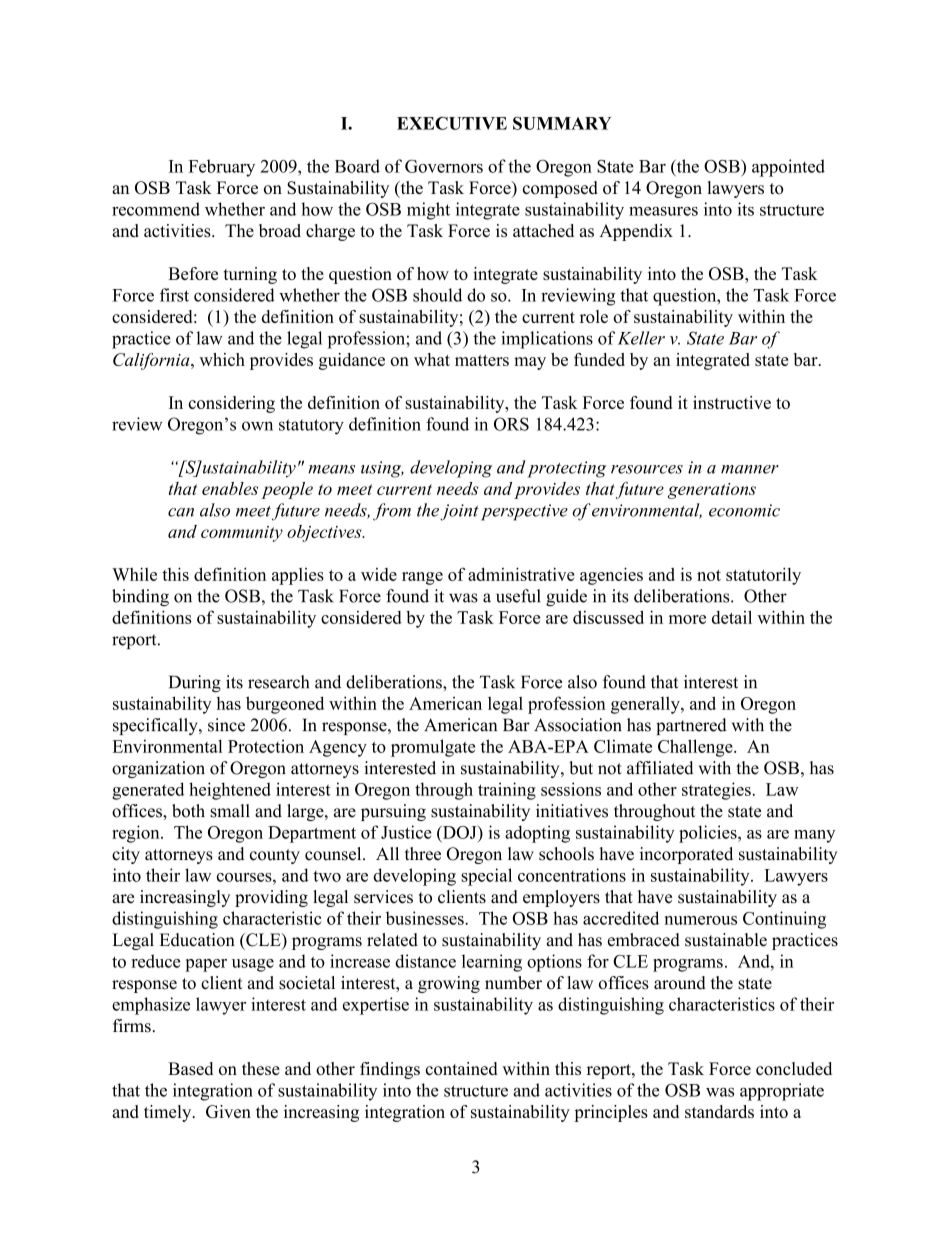 The width and height of the page is (952, 1233). I want to click on Based, so click(190, 1068).
